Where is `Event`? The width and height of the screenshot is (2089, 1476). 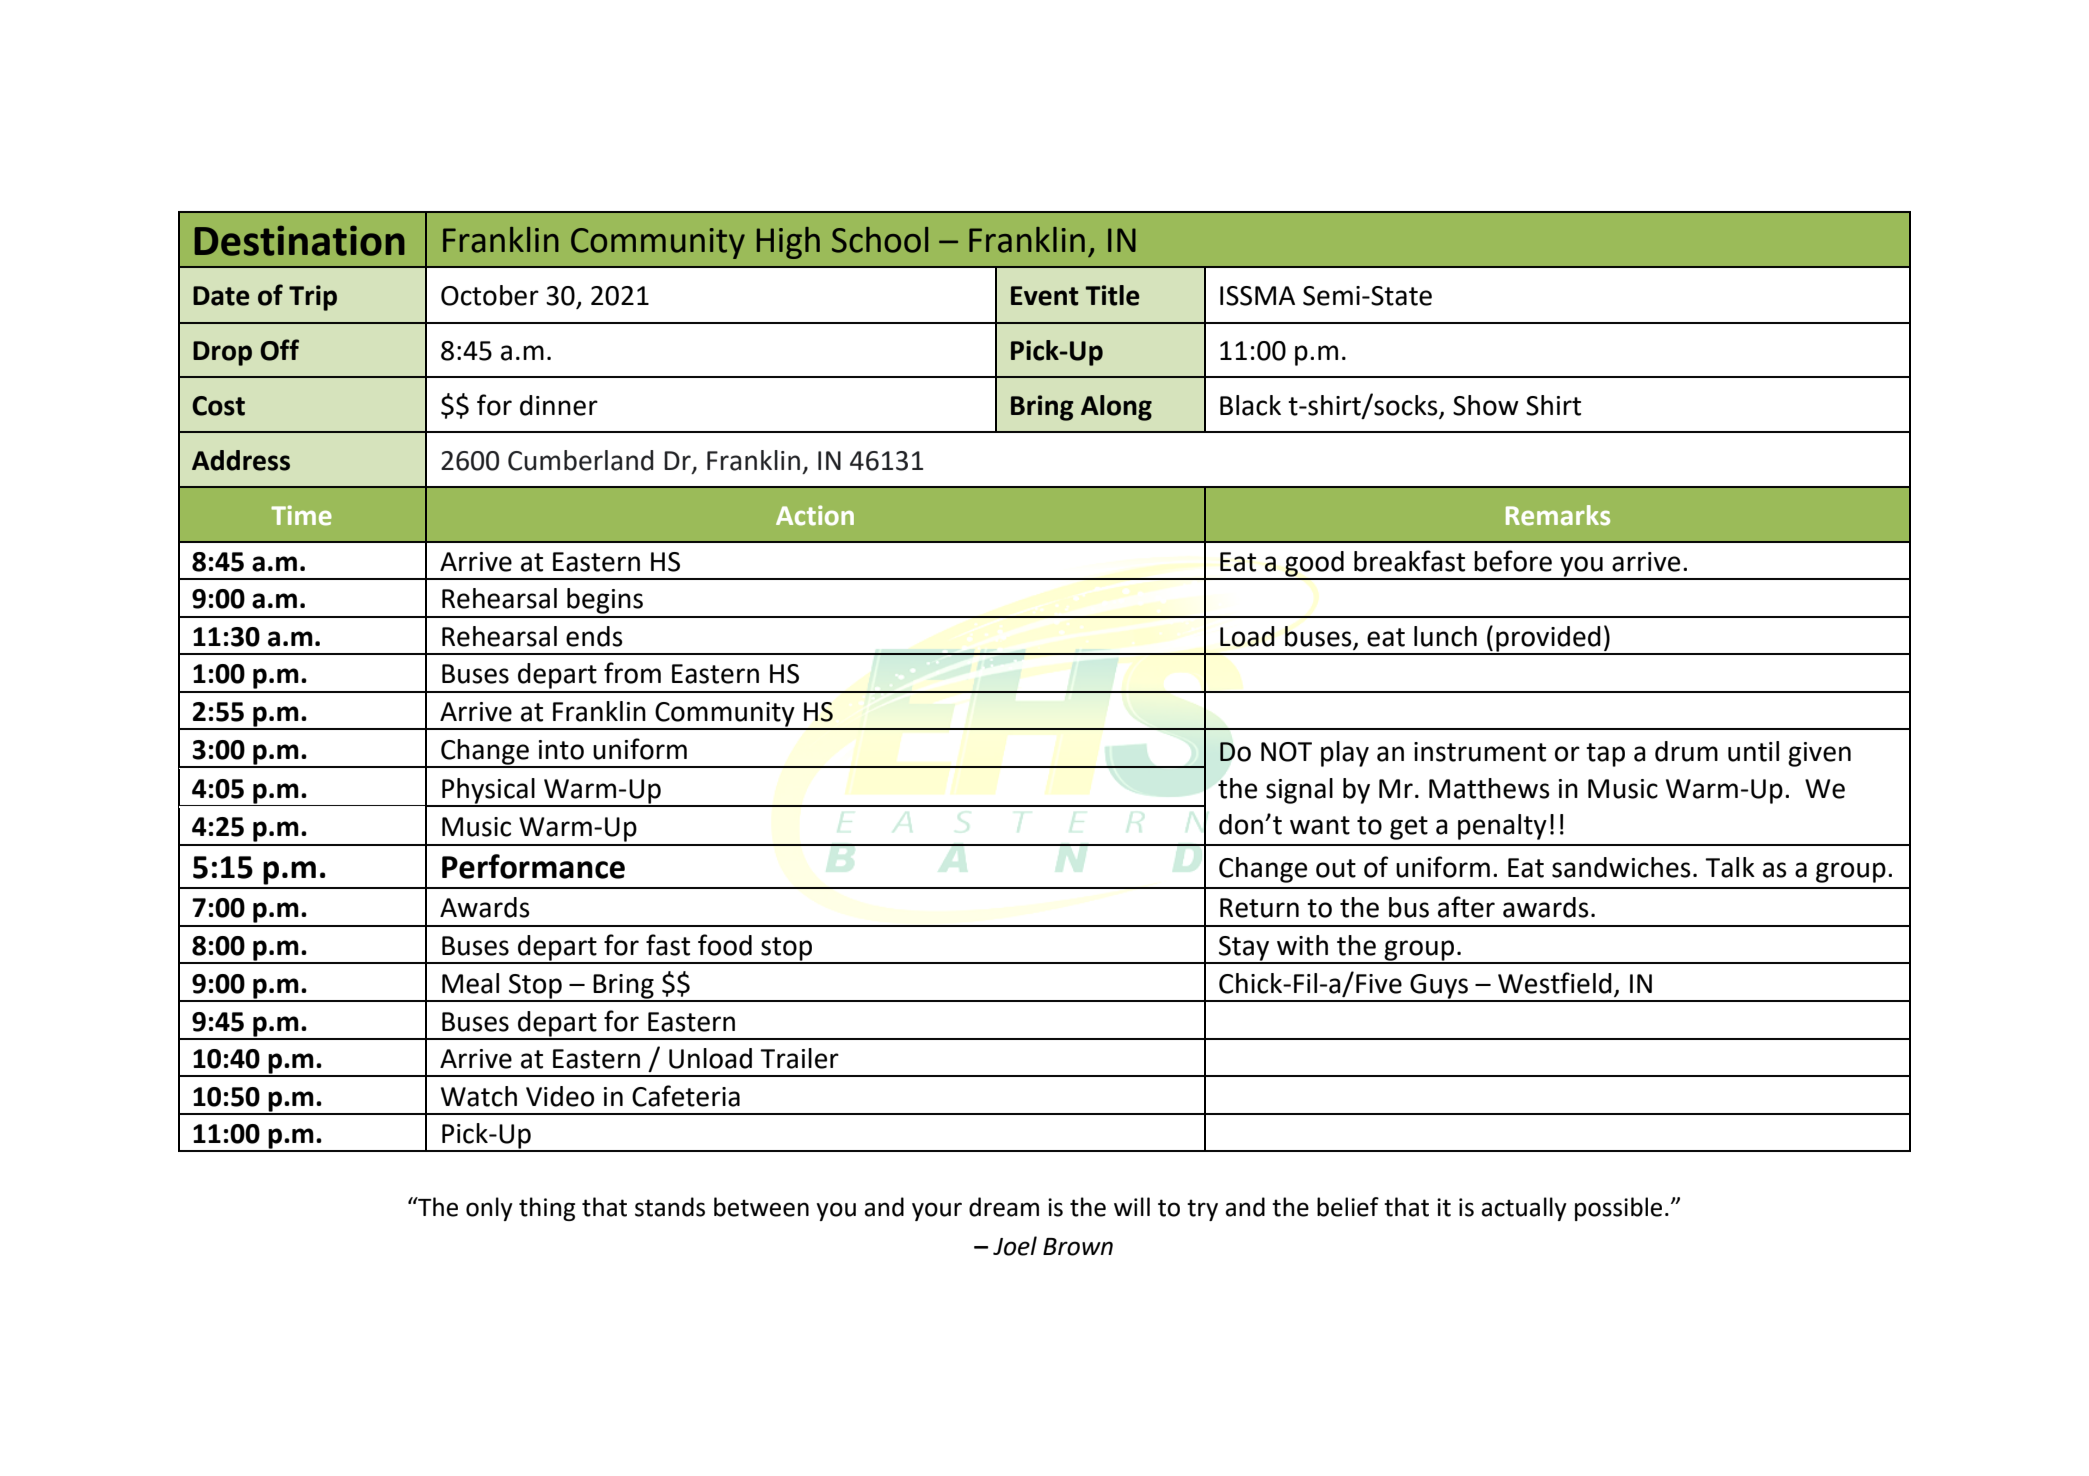 Event is located at coordinates (1045, 296).
